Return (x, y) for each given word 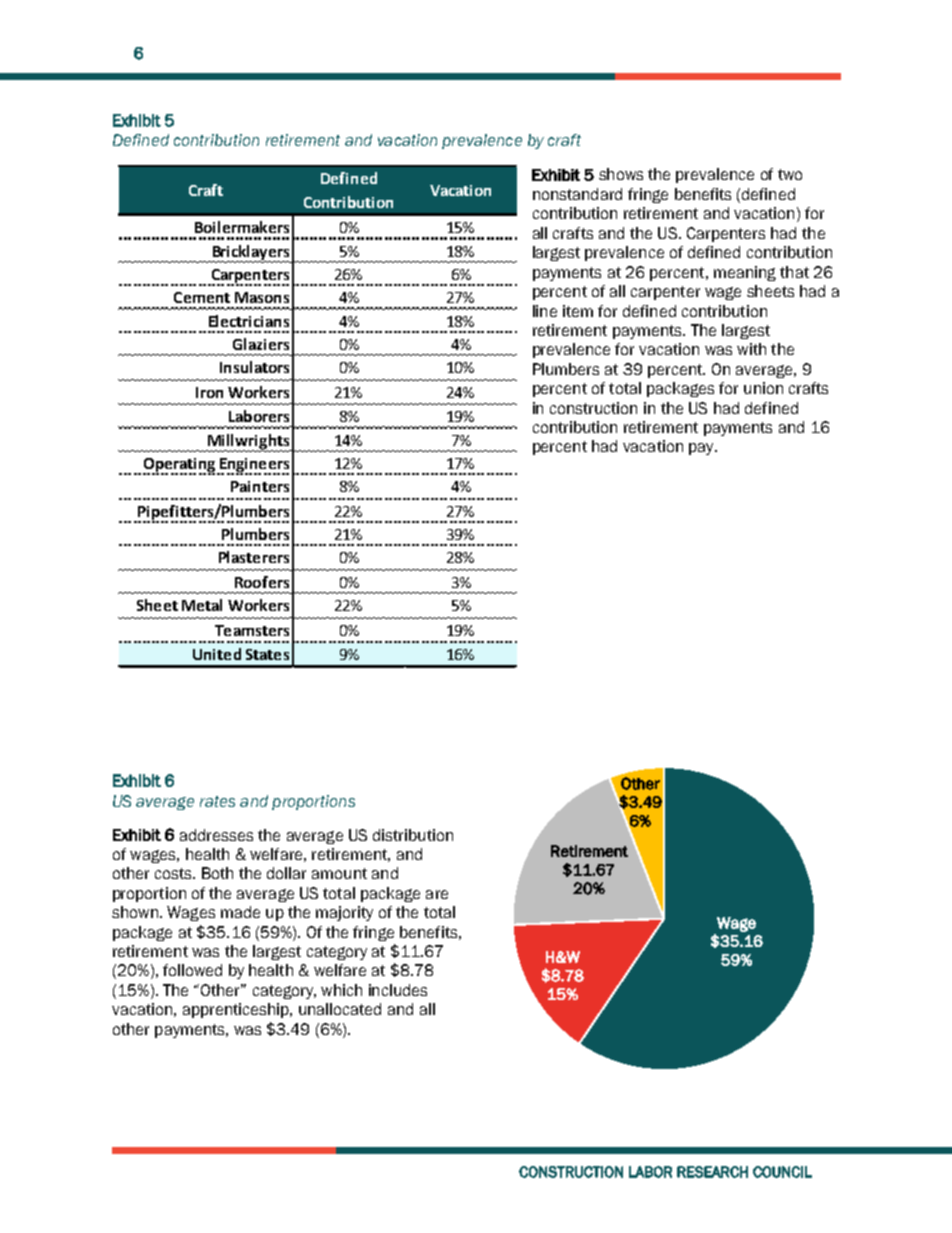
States (267, 654)
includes (398, 990)
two (790, 174)
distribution (413, 835)
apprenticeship (237, 1010)
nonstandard (577, 194)
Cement (202, 297)
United (217, 654)
